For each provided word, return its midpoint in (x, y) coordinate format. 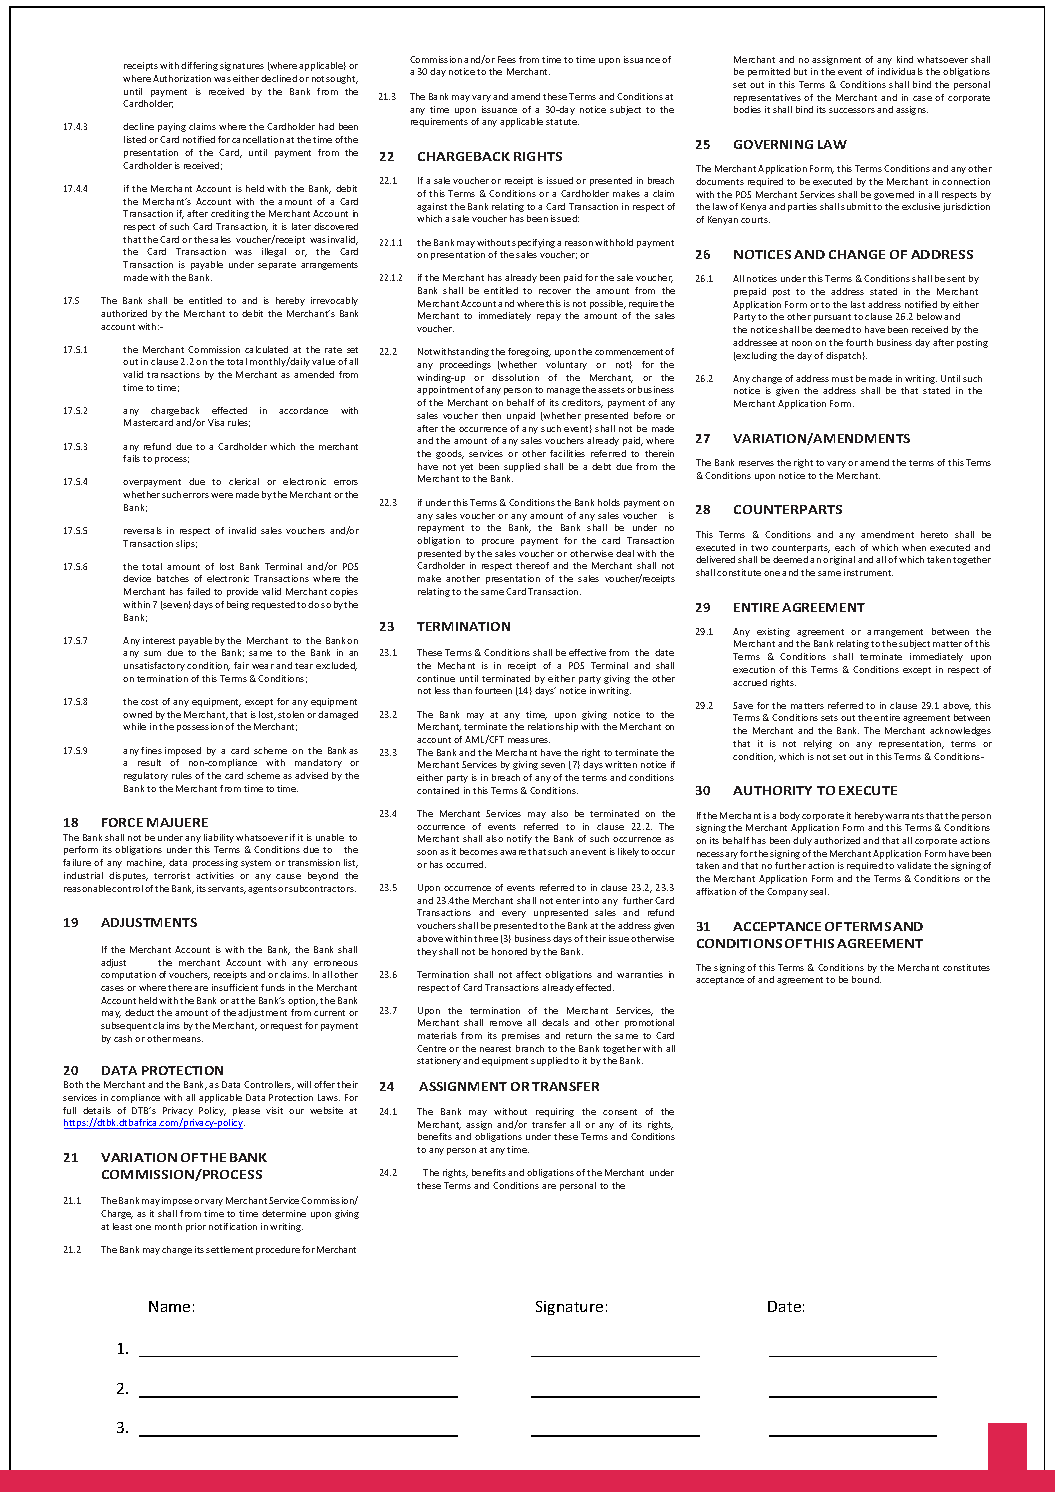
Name (169, 1306)
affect (528, 974)
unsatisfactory (154, 666)
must (842, 379)
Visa (216, 422)
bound (866, 979)
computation (128, 975)
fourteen (493, 690)
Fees (507, 59)
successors (852, 110)
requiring (555, 1112)
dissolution (515, 377)
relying (818, 744)
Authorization (182, 78)
